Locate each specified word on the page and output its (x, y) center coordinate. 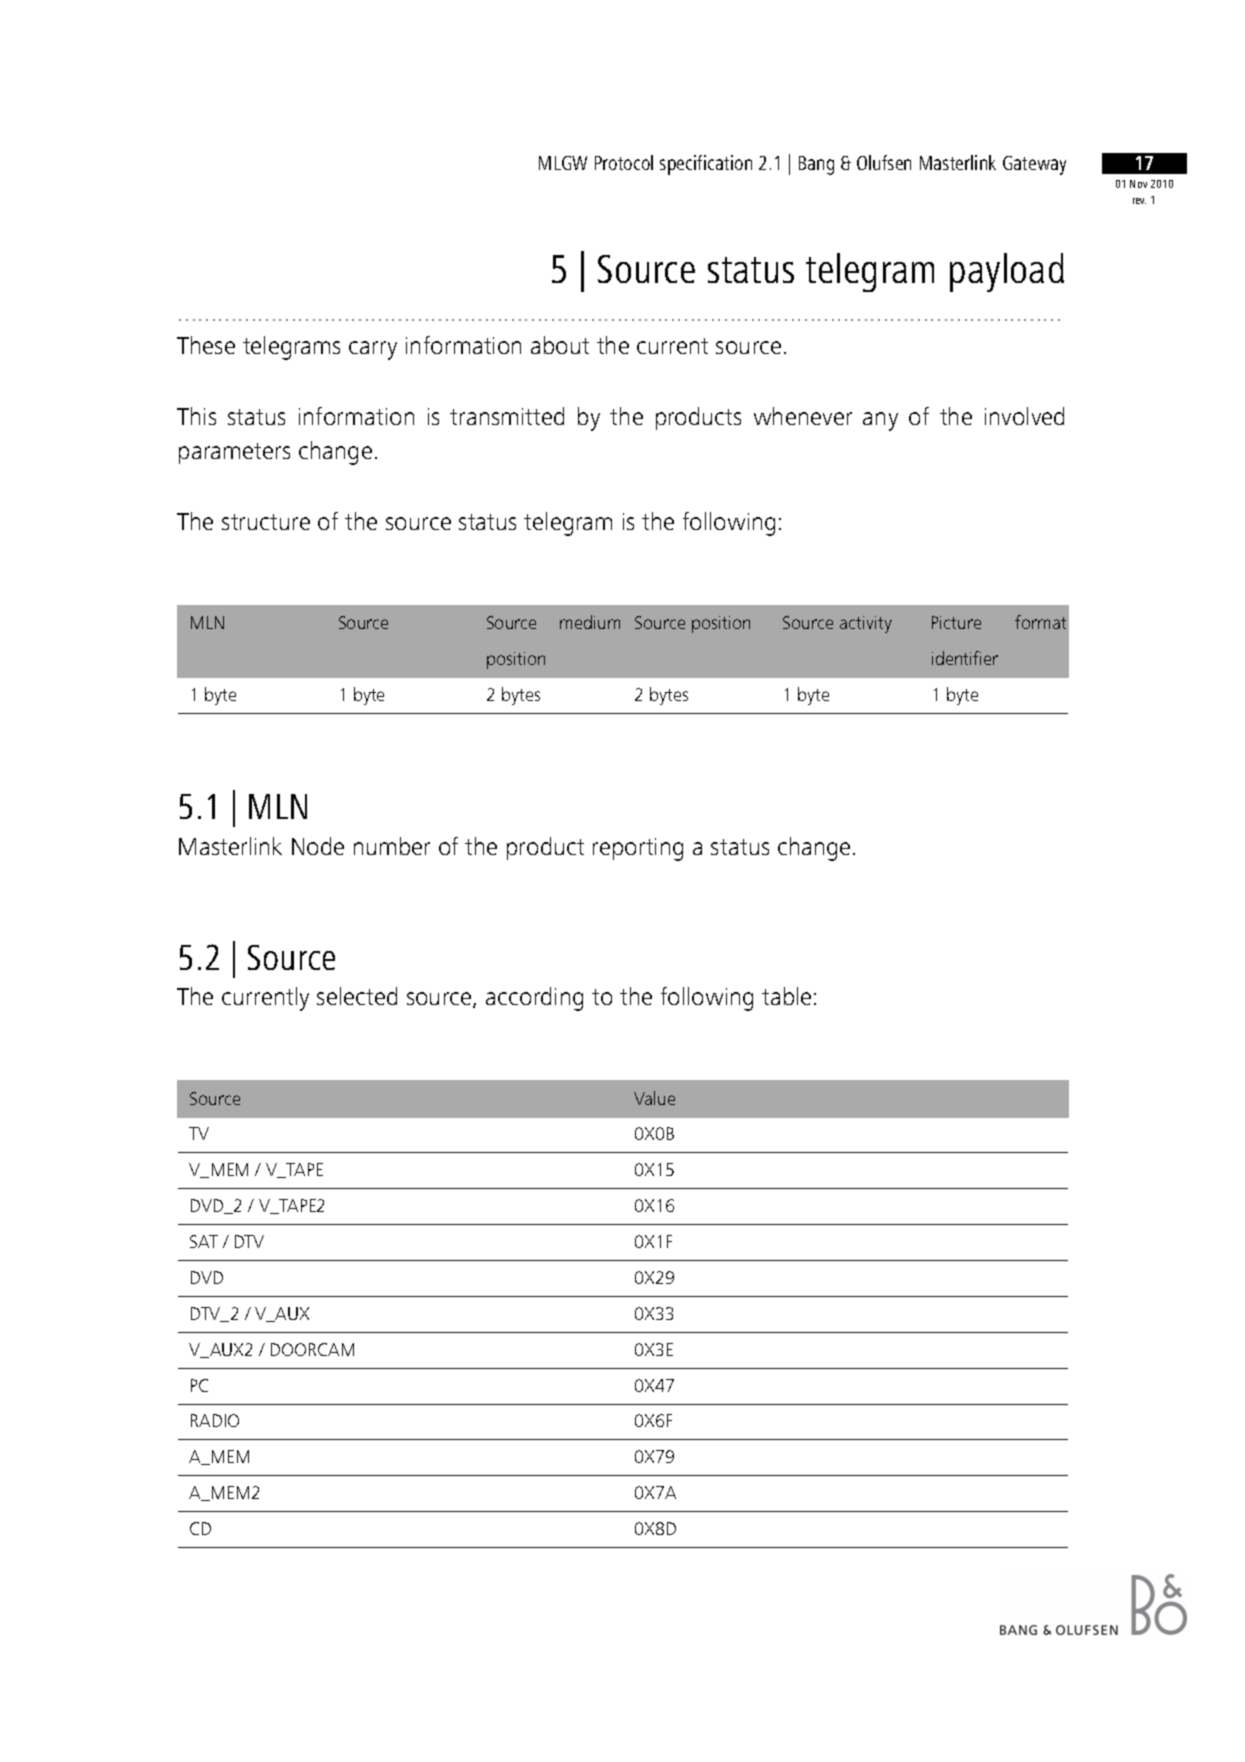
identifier (965, 658)
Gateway (1034, 165)
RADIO (215, 1420)
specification (706, 165)
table (786, 996)
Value (654, 1098)
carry (373, 350)
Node (318, 846)
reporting (638, 849)
